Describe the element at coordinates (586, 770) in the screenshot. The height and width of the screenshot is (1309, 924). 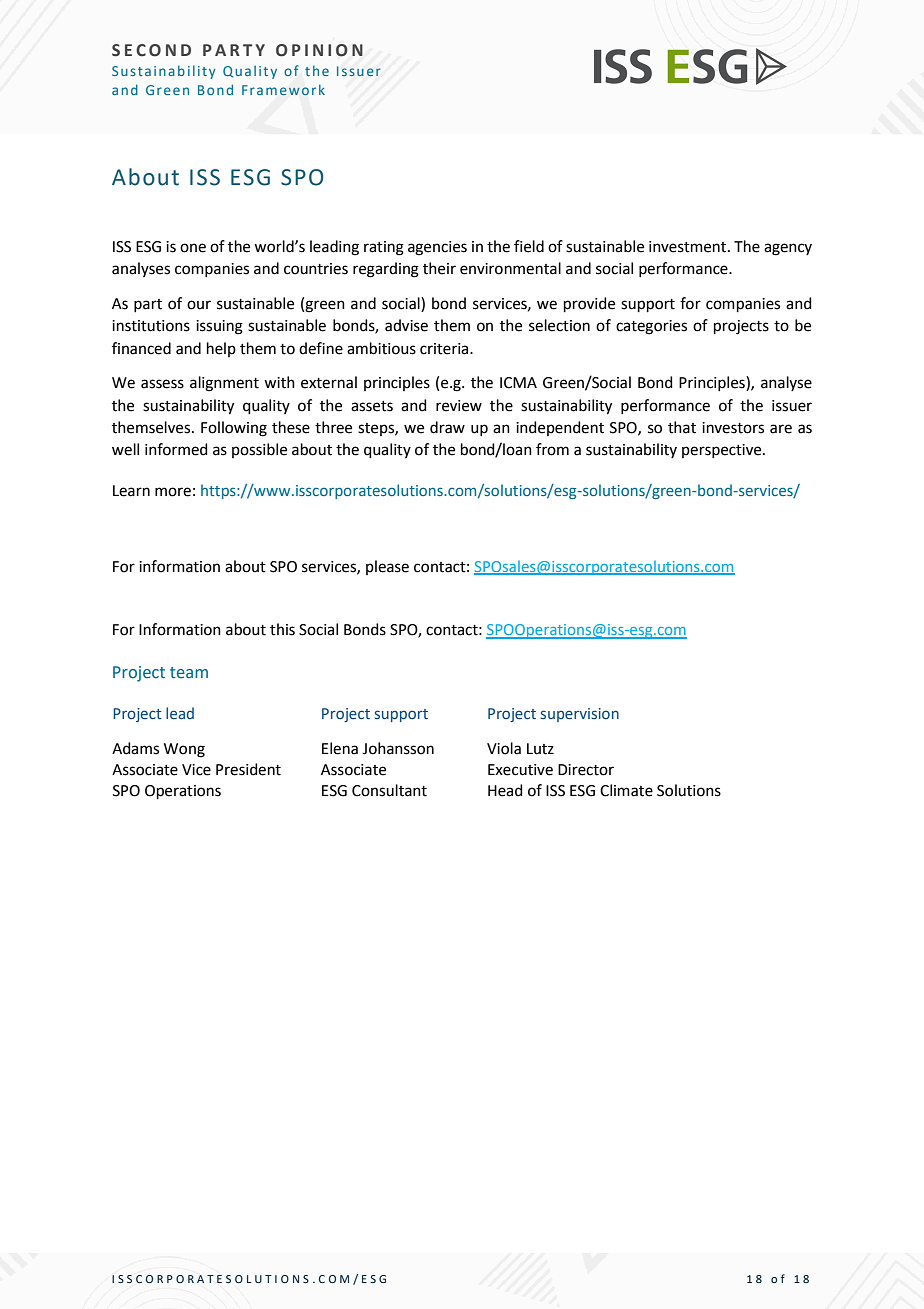
I see `Director` at that location.
